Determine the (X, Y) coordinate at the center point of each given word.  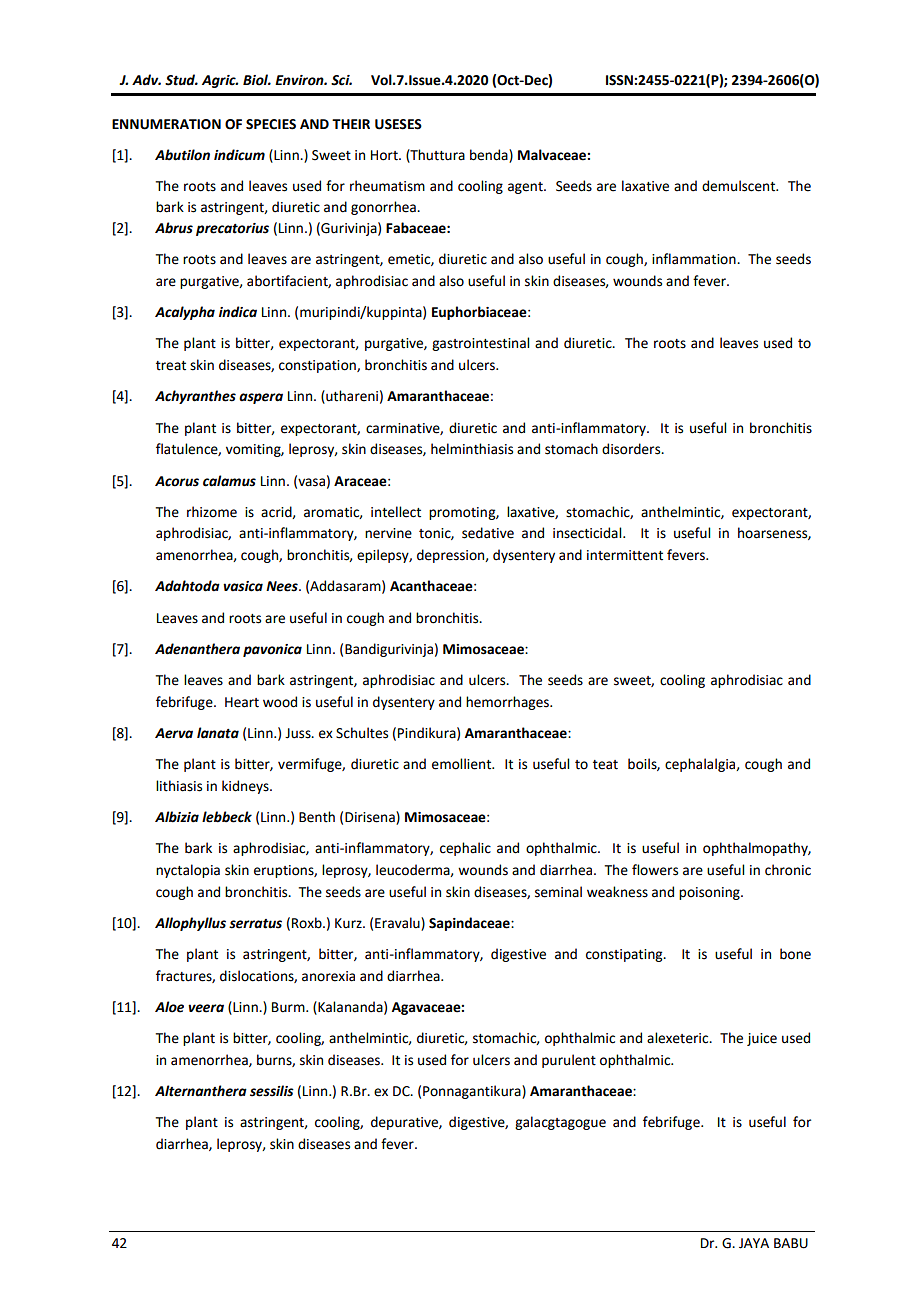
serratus (255, 924)
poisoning (710, 893)
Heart (242, 702)
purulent (569, 1061)
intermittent (625, 555)
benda (490, 156)
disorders (632, 449)
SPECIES (271, 124)
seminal (558, 892)
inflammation (695, 259)
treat (171, 366)
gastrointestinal (480, 344)
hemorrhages (508, 703)
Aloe (169, 1007)
